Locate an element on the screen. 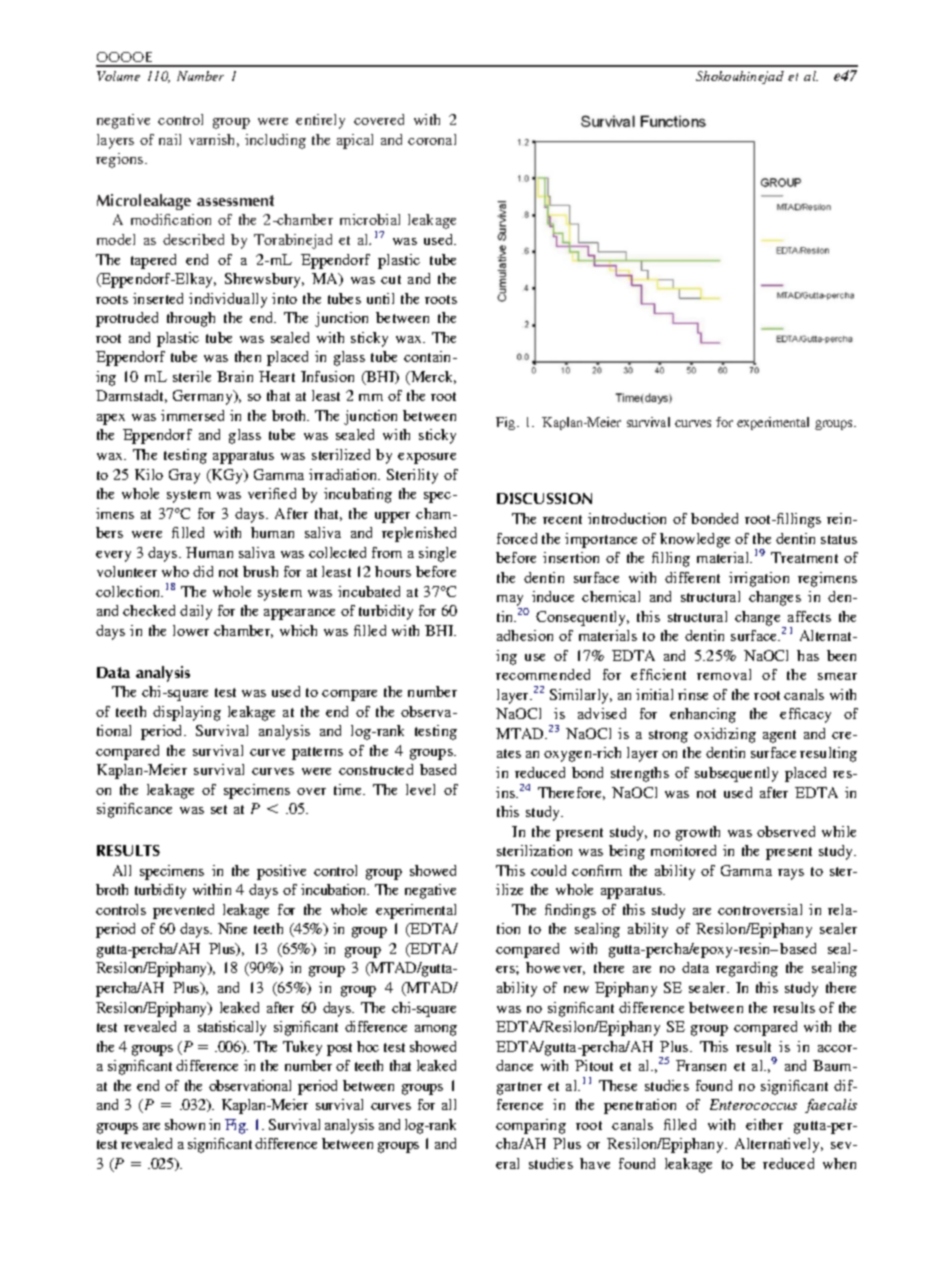  exposure is located at coordinates (427, 458).
